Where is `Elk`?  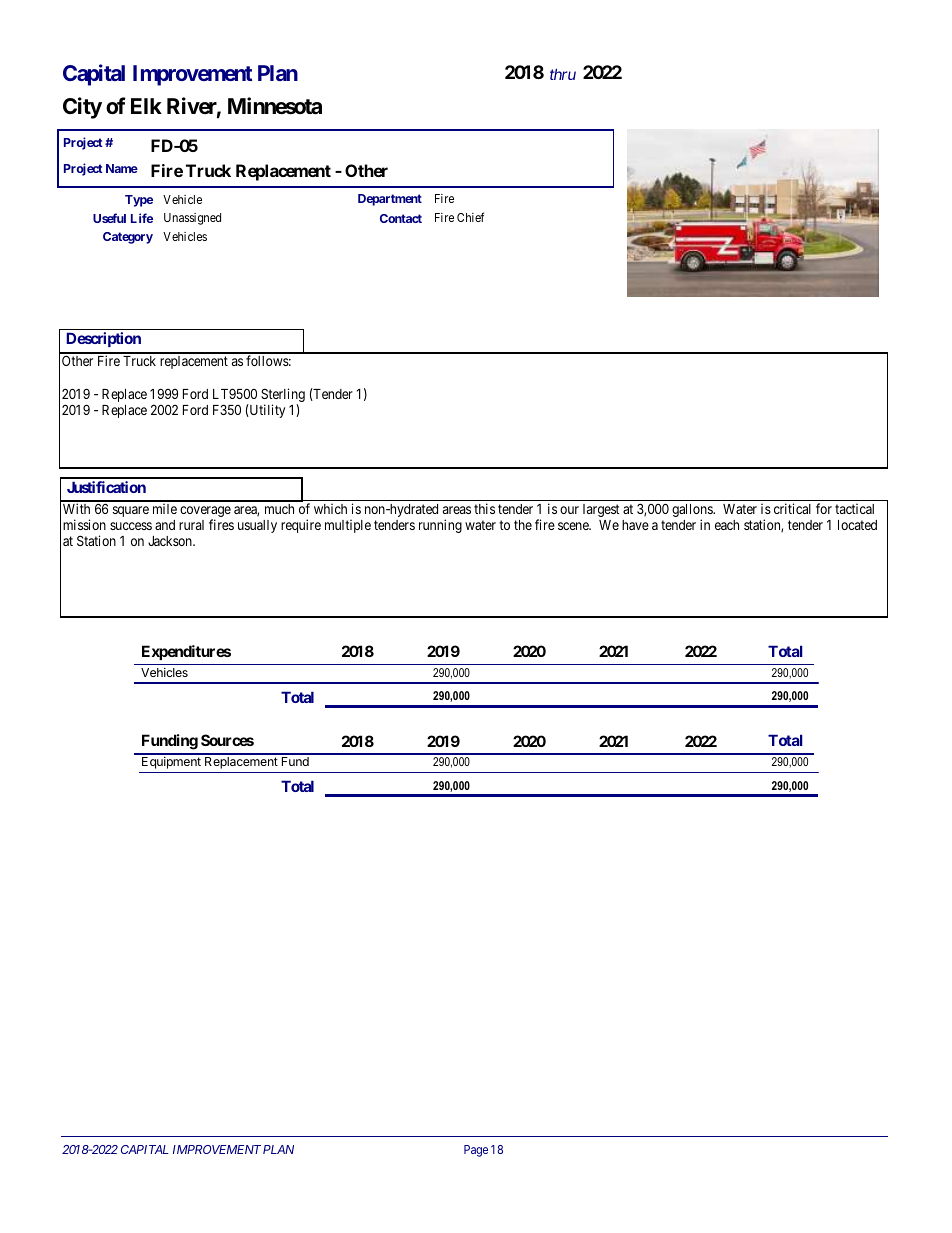 Elk is located at coordinates (146, 106).
